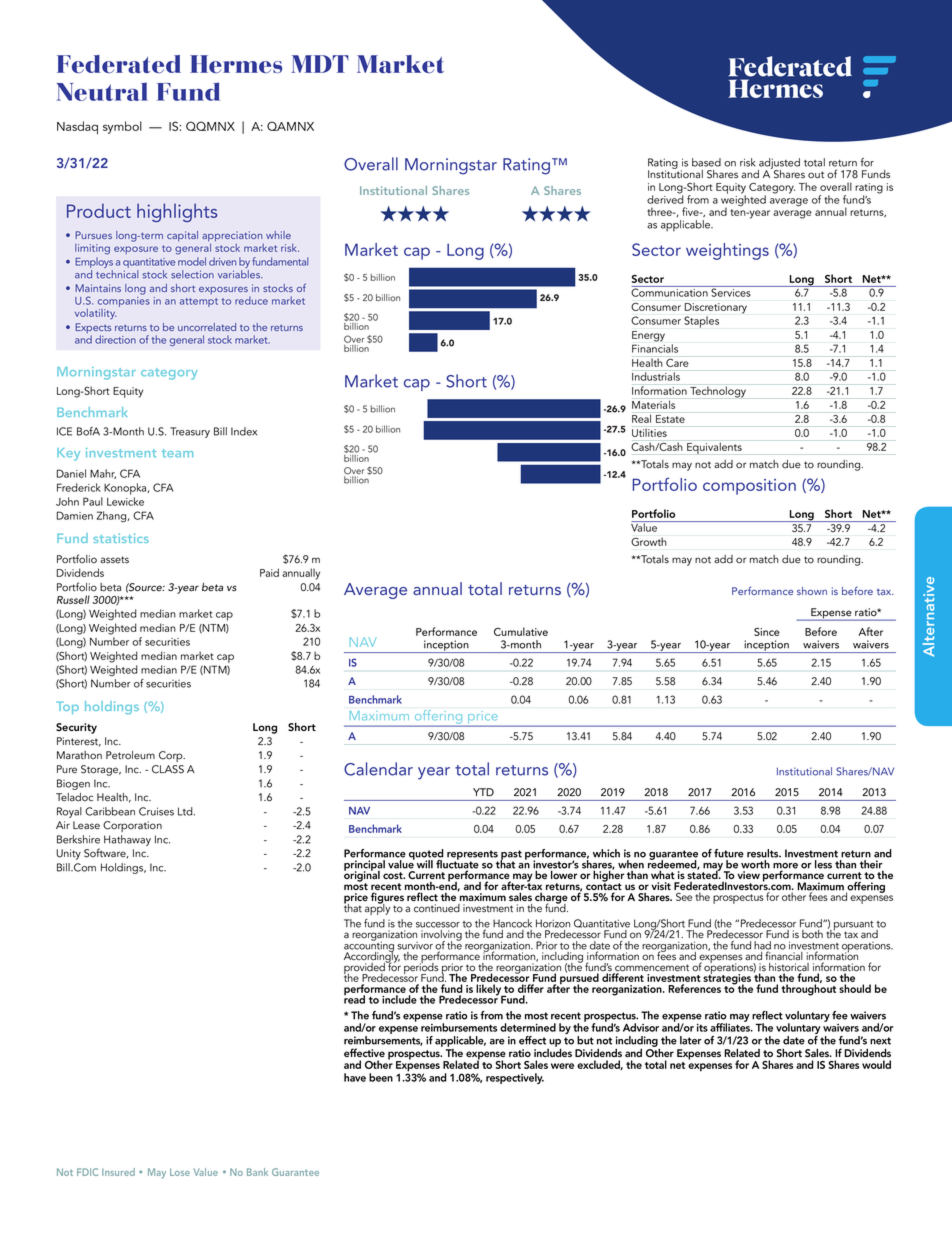 This document has width=952, height=1233. What do you see at coordinates (156, 811) in the document?
I see `Cruises` at bounding box center [156, 811].
